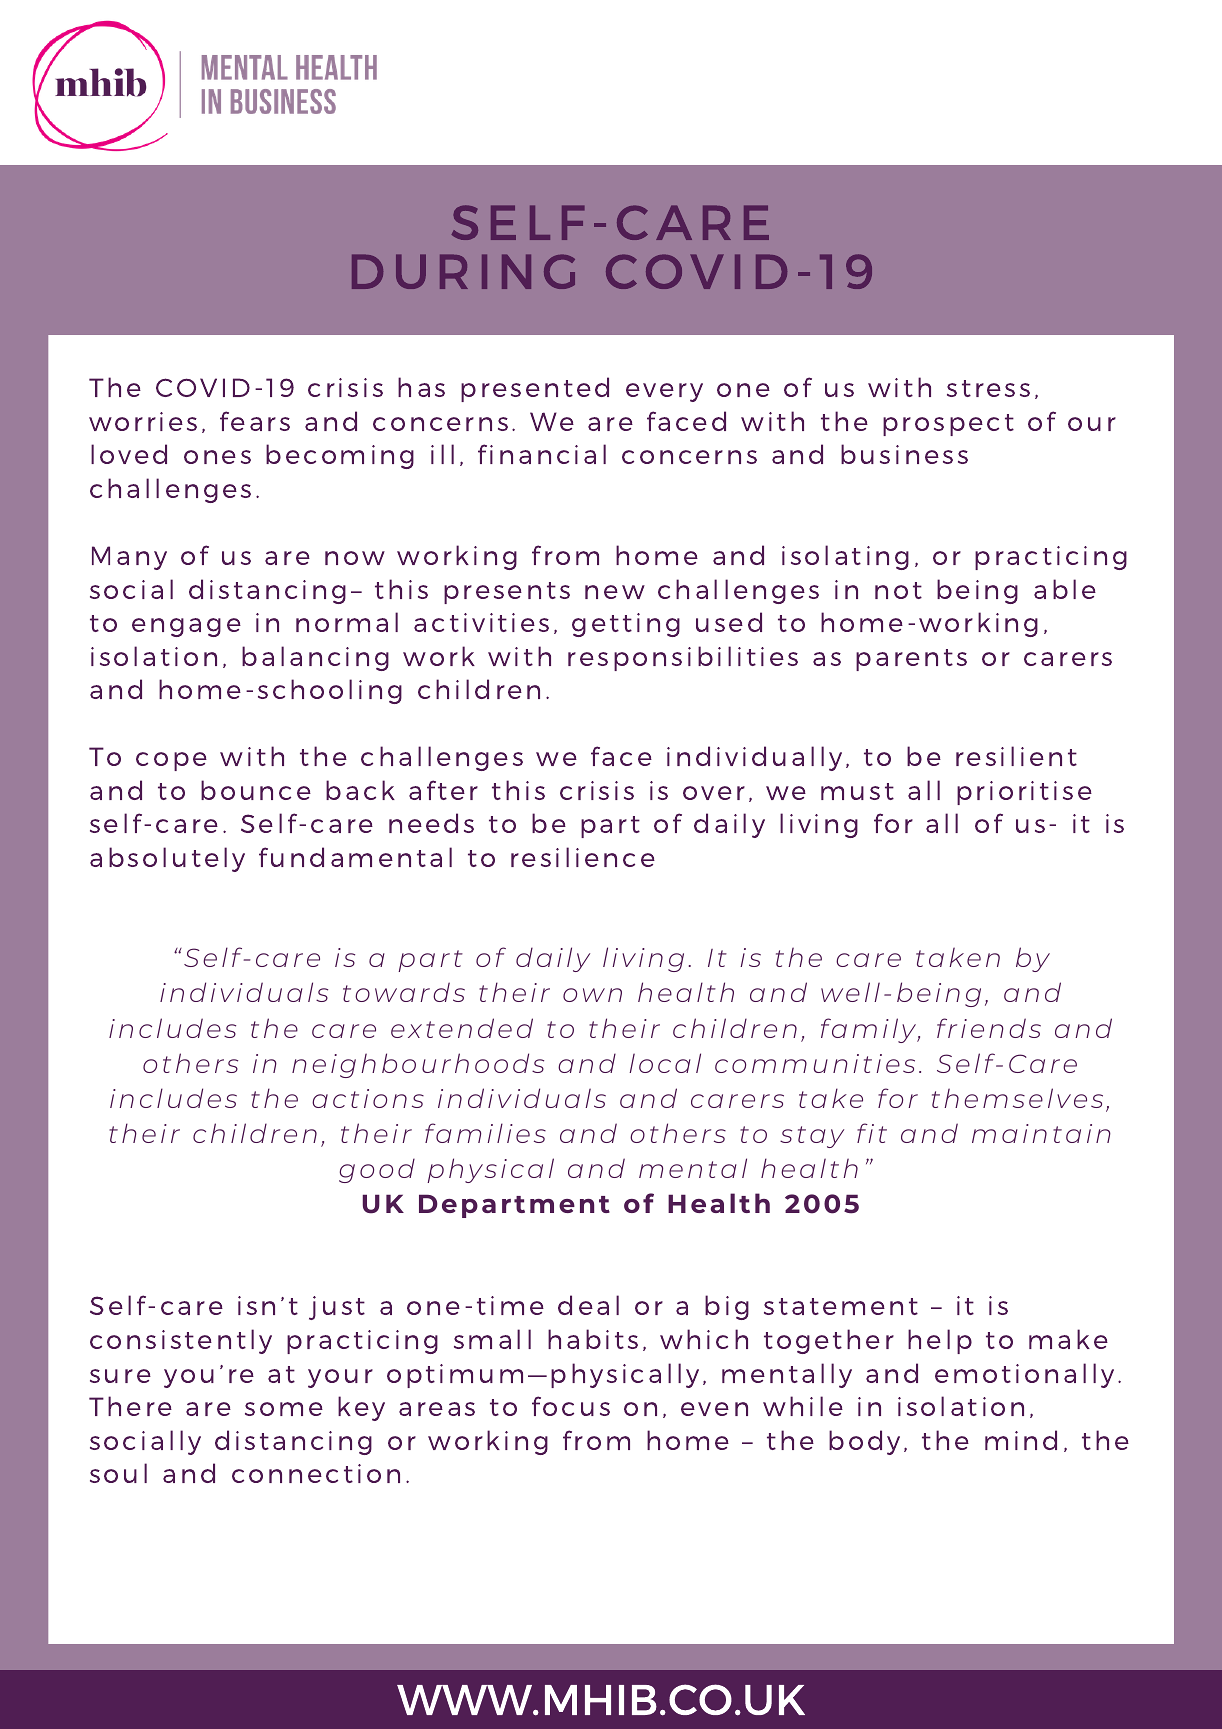  What do you see at coordinates (571, 1406) in the screenshot?
I see `focus` at bounding box center [571, 1406].
